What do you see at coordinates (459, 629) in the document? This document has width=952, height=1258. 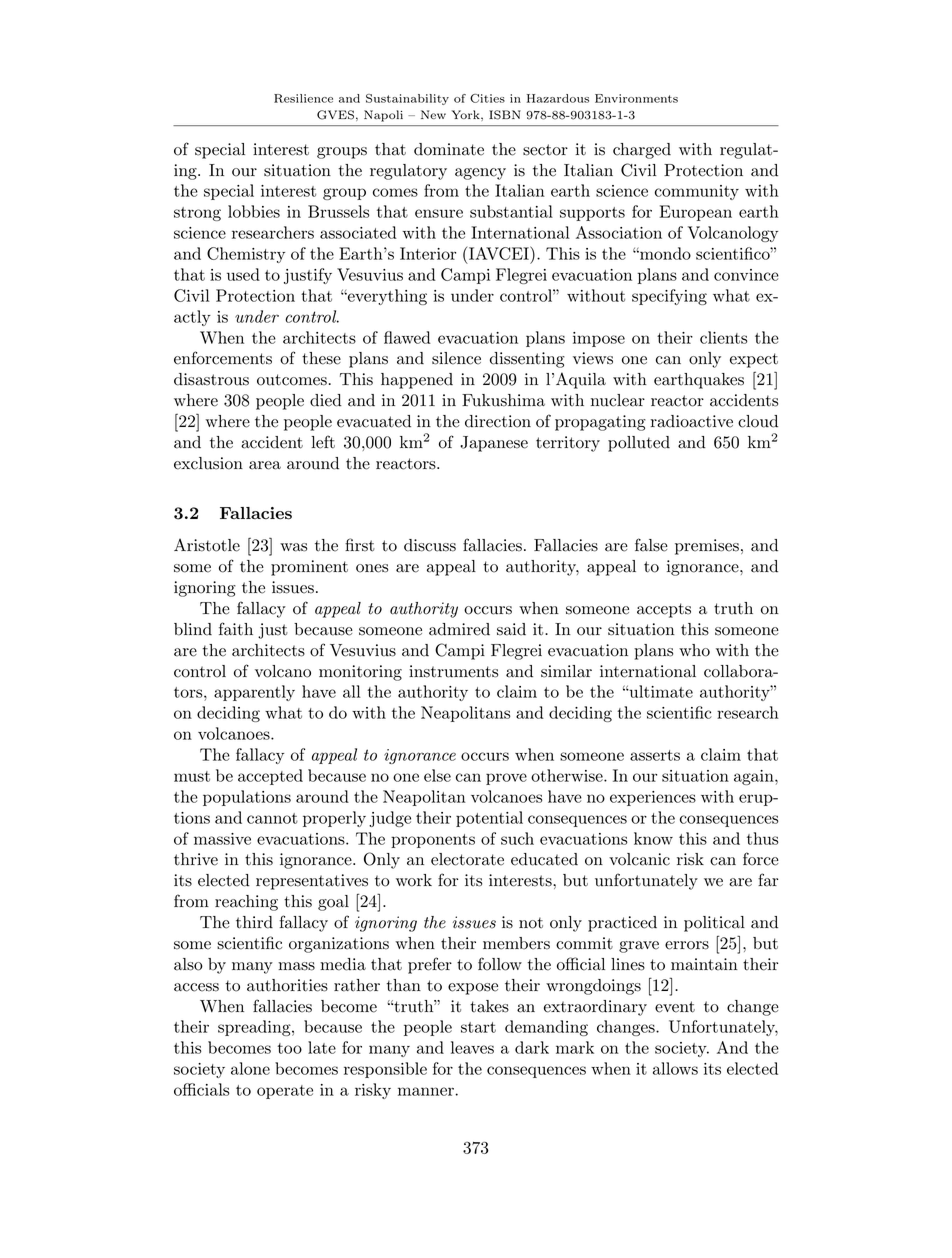 I see `admired` at bounding box center [459, 629].
